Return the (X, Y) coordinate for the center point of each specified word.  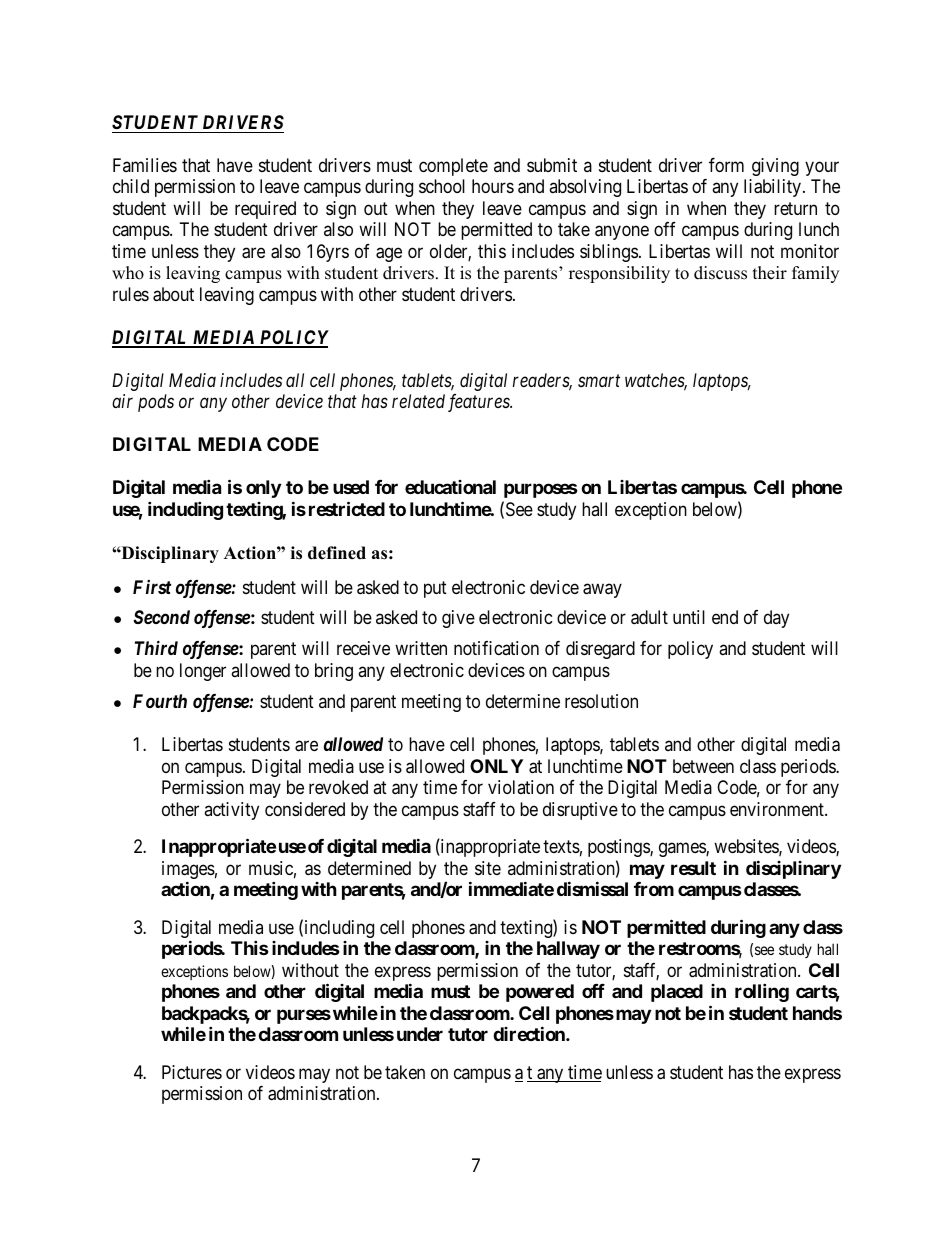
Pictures (192, 1072)
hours (493, 186)
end (725, 617)
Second (162, 617)
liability (774, 188)
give (458, 619)
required (265, 210)
